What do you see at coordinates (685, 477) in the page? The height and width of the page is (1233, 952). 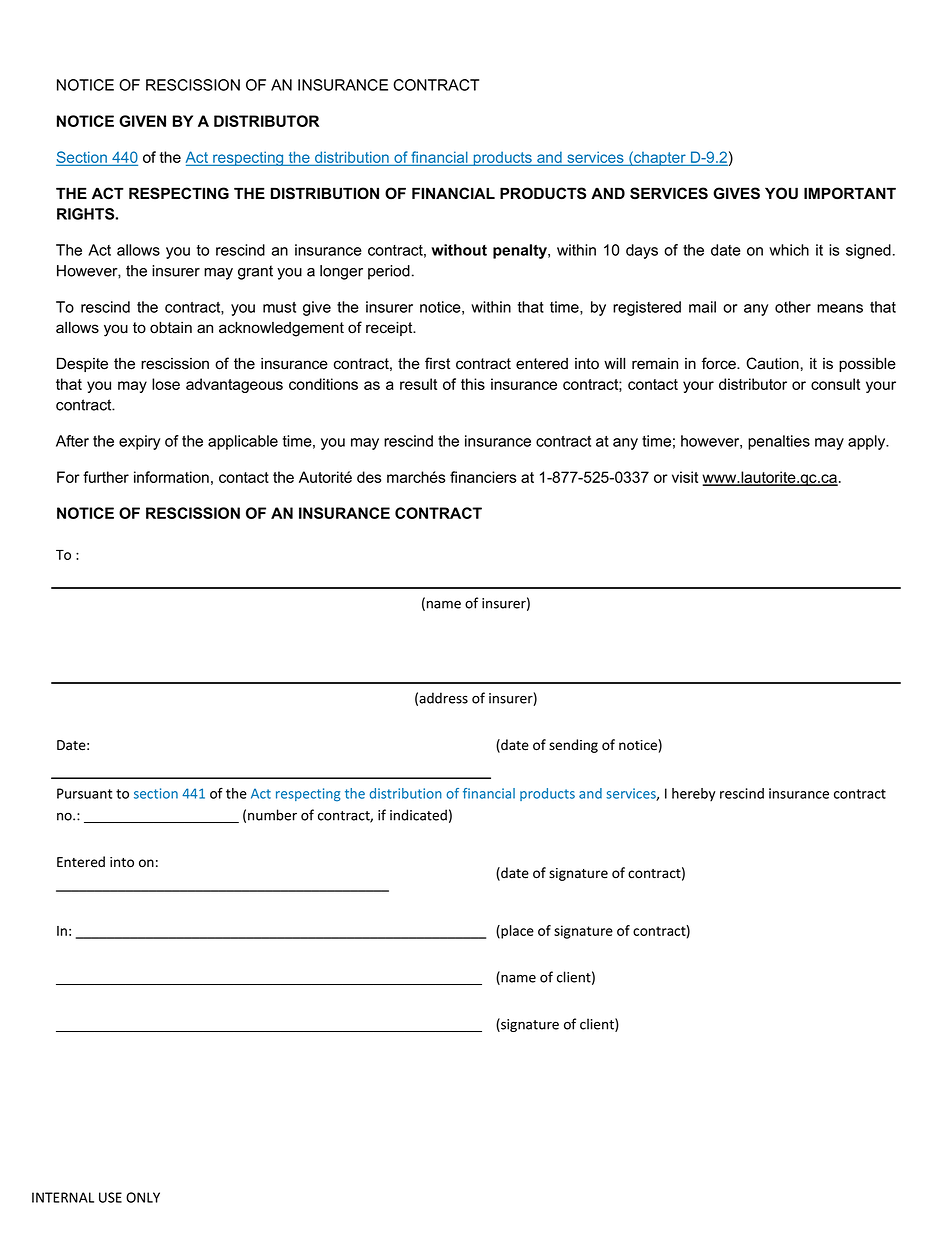 I see `visit` at bounding box center [685, 477].
